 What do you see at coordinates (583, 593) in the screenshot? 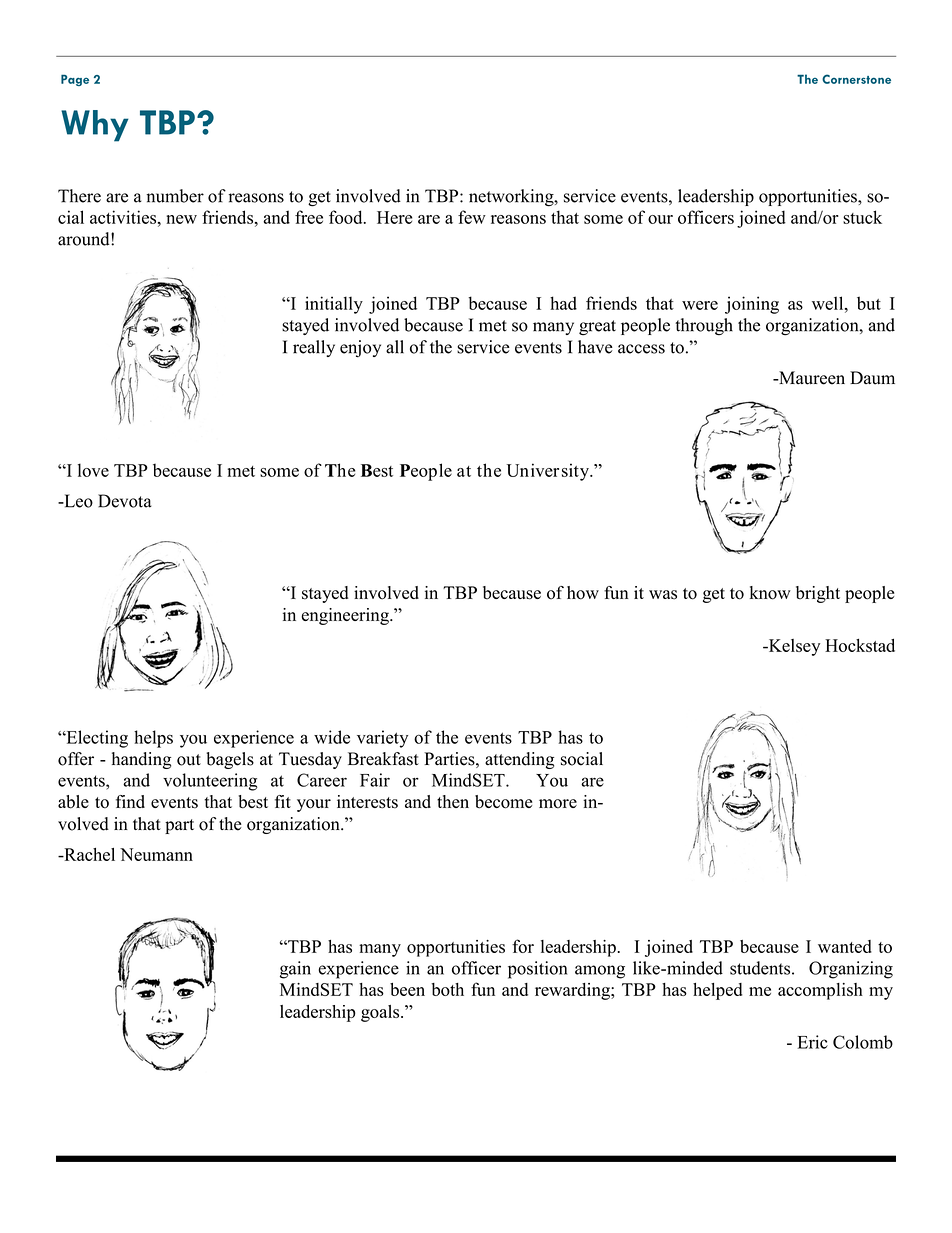
I see `how` at bounding box center [583, 593].
